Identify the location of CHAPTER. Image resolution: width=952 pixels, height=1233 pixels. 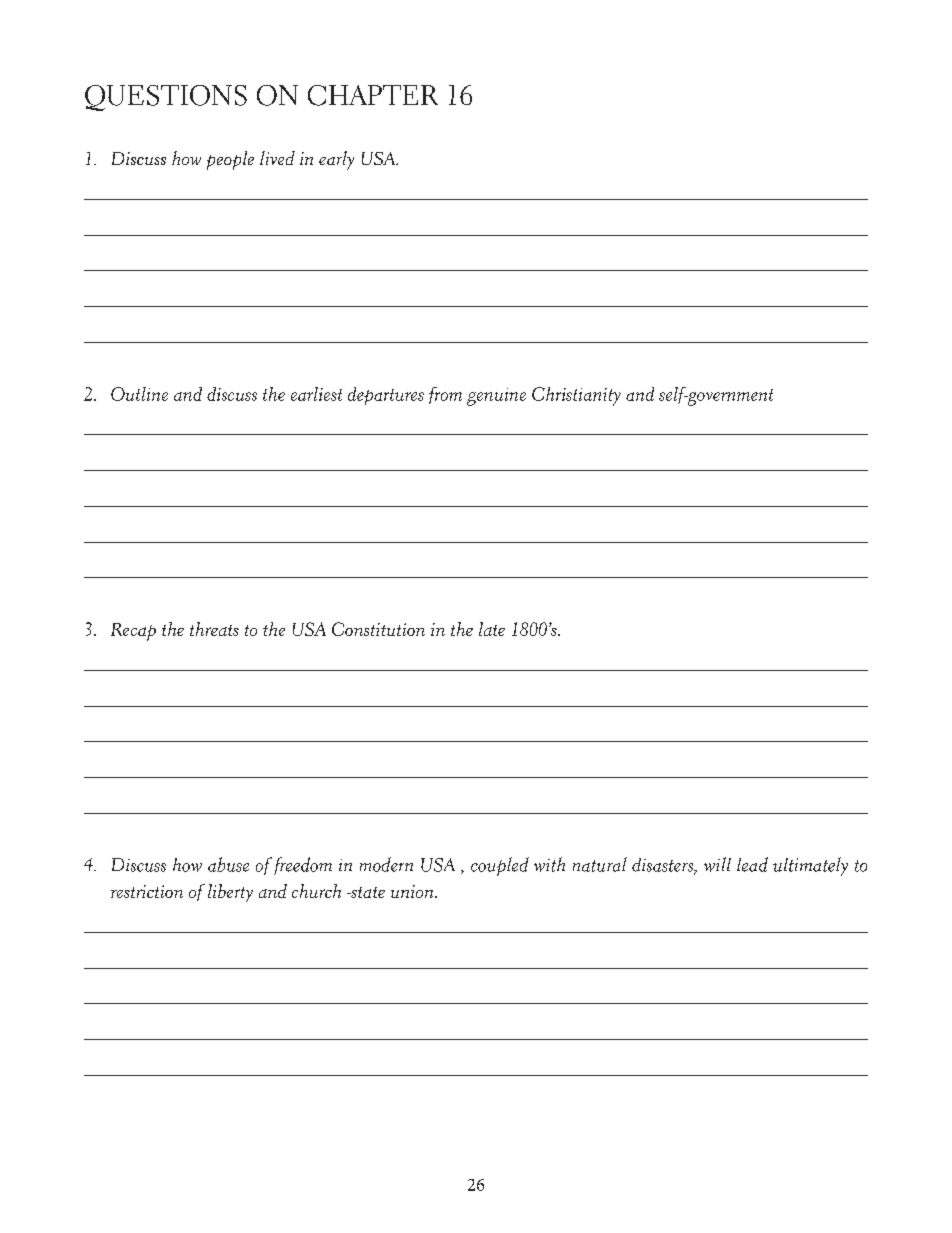
(373, 95).
